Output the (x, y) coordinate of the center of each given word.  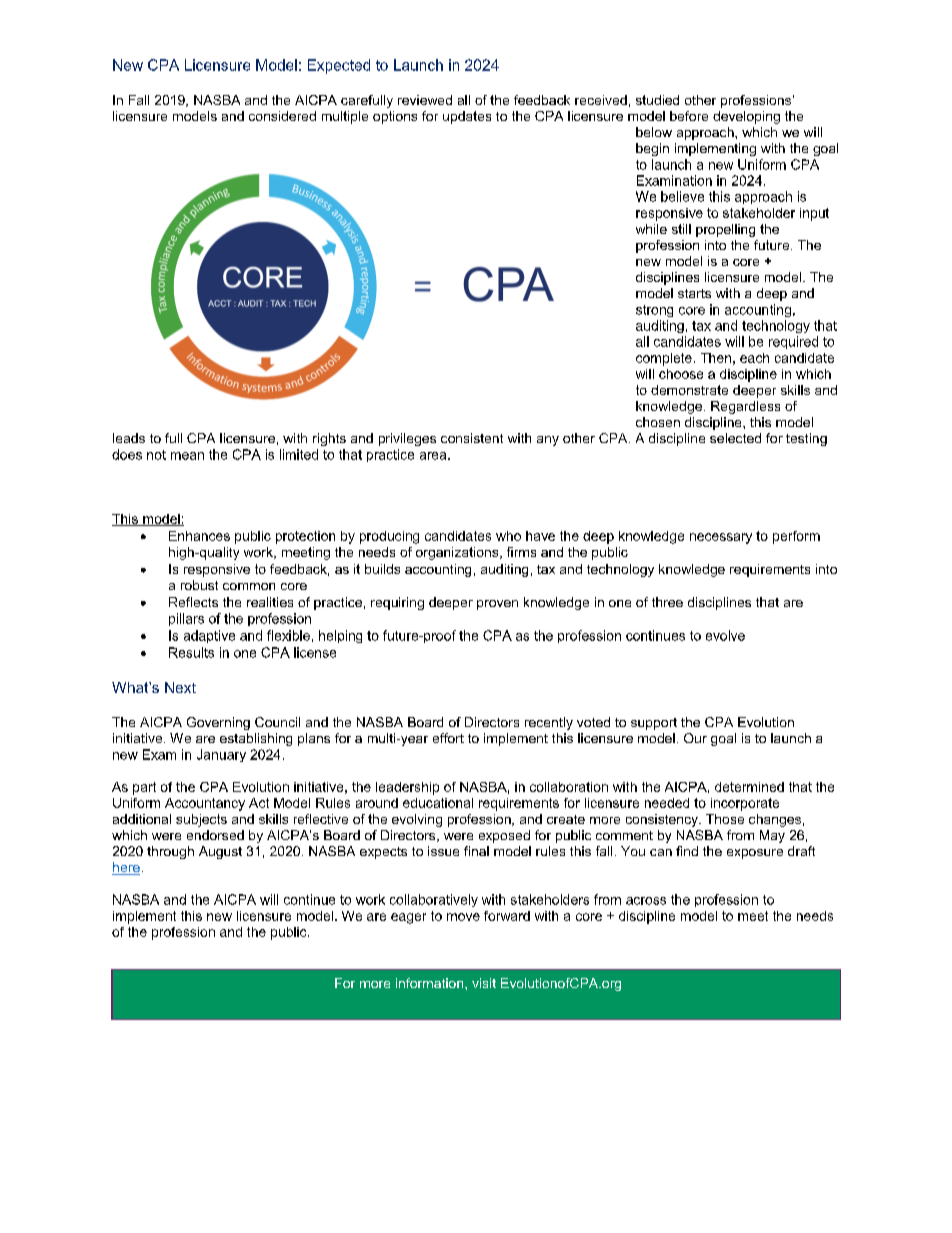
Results (191, 652)
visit (484, 983)
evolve (725, 635)
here (126, 868)
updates (467, 117)
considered (282, 116)
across (646, 901)
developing (746, 117)
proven (497, 605)
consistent (472, 438)
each (754, 358)
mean (187, 456)
